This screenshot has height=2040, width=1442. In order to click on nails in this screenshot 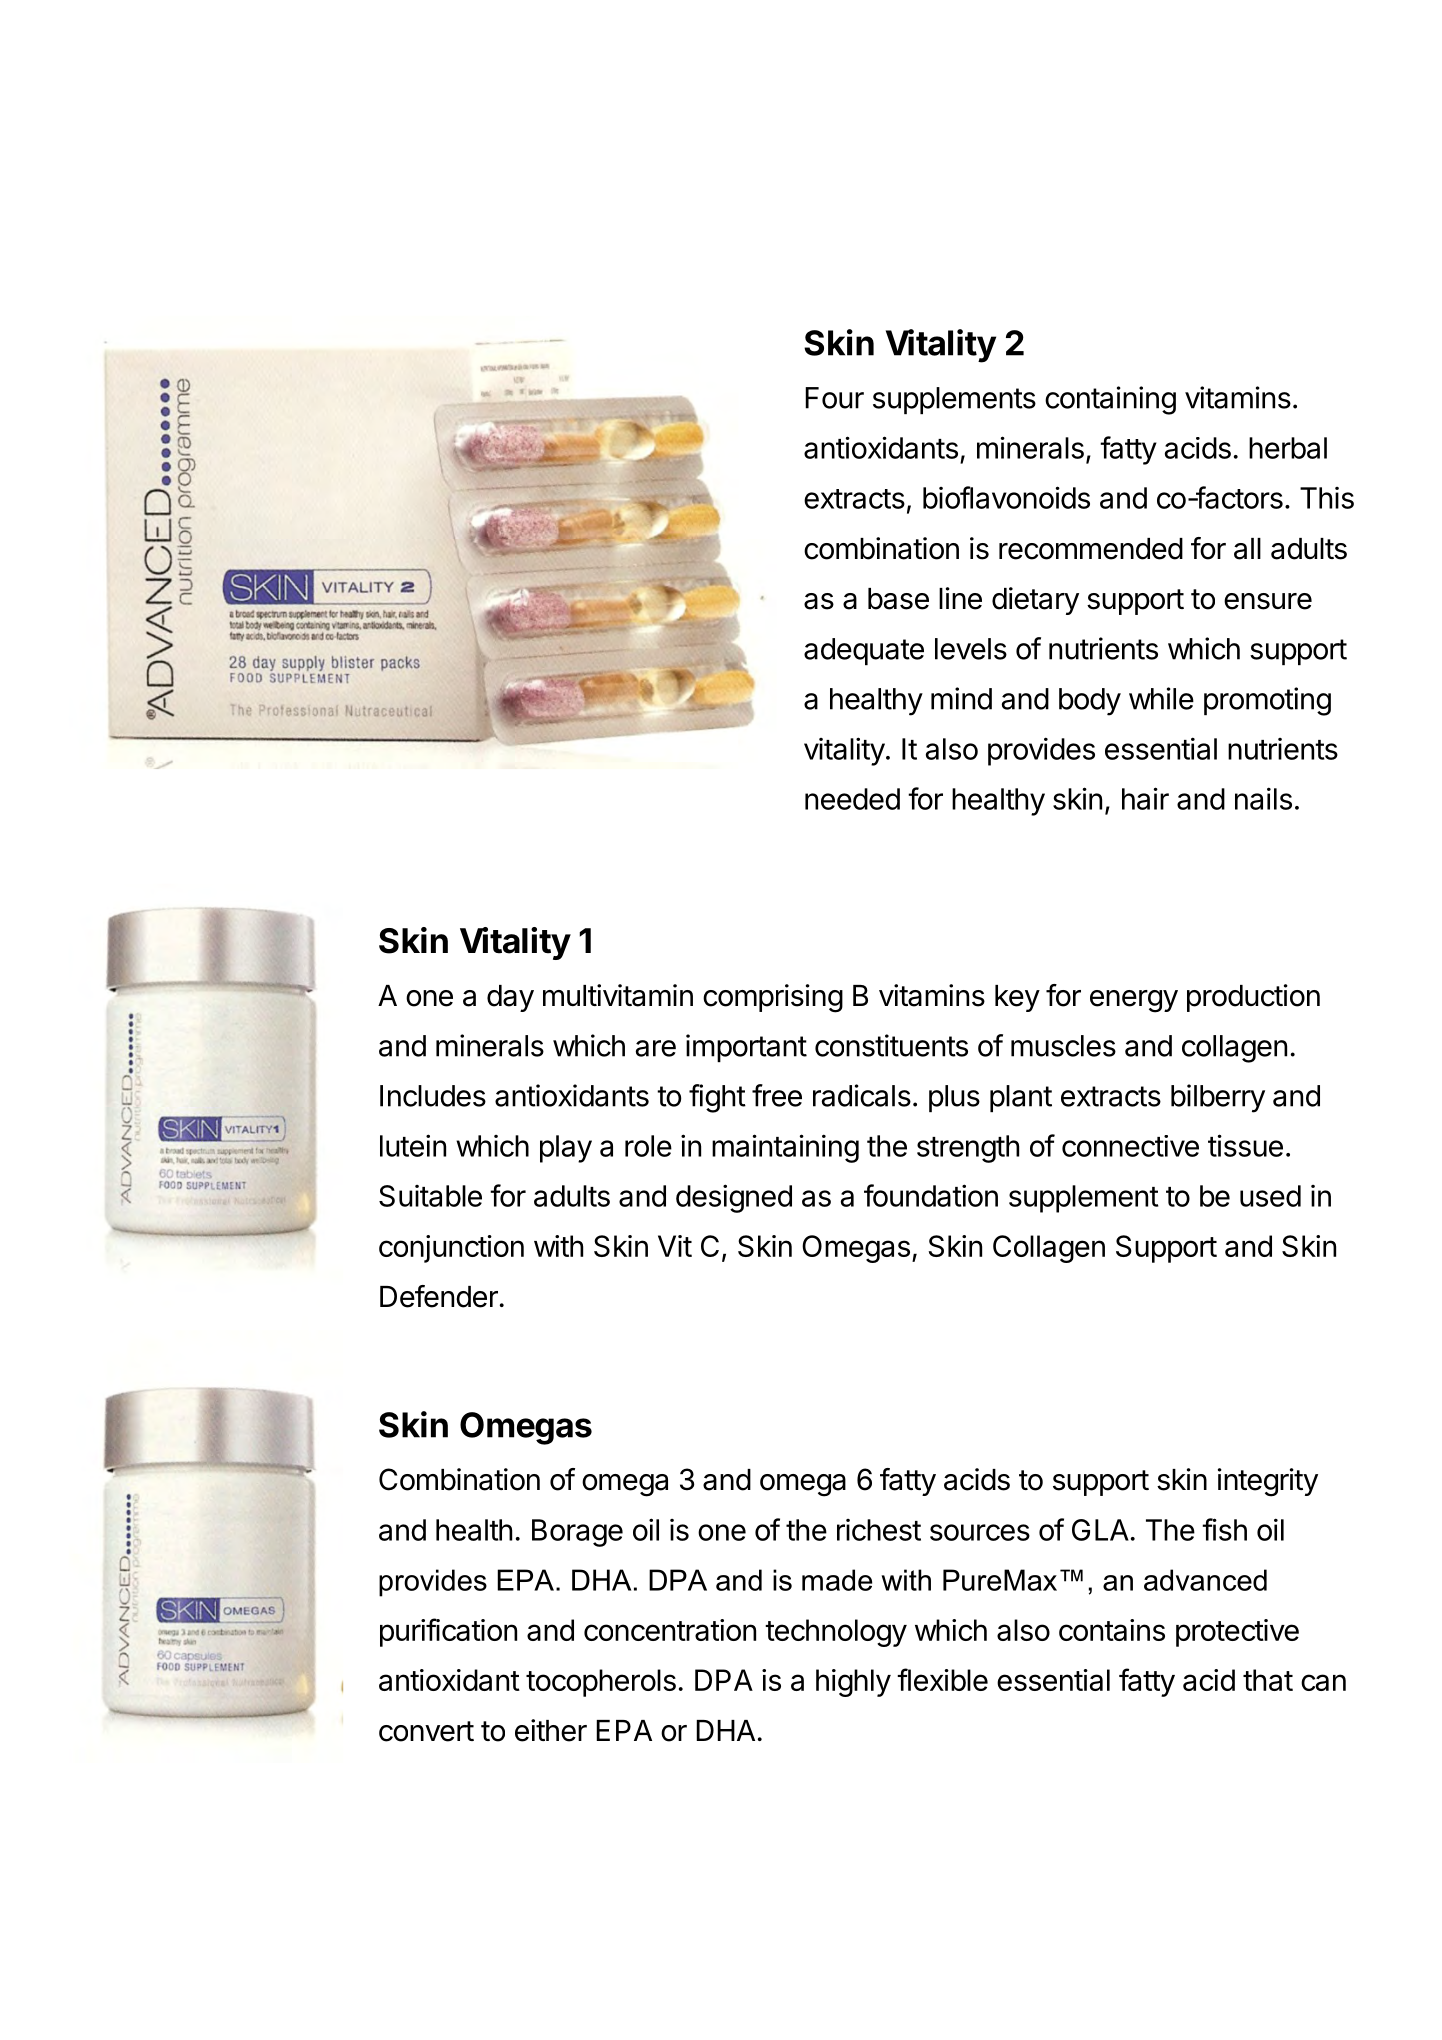, I will do `click(1263, 798)`.
